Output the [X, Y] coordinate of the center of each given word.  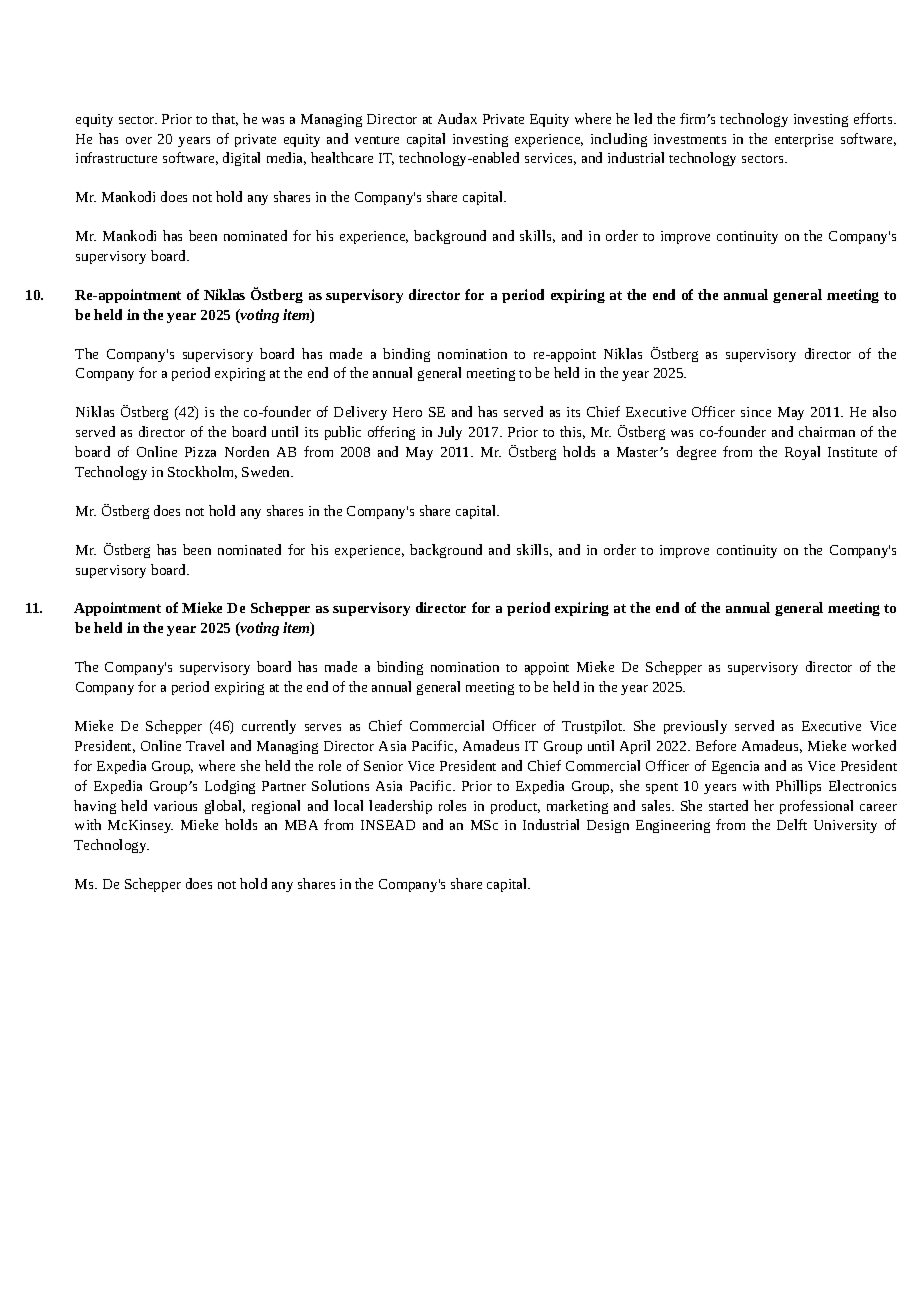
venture [377, 140]
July [450, 433]
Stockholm [202, 472]
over [139, 140]
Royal [802, 453]
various [175, 806]
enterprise [804, 140]
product [515, 807]
